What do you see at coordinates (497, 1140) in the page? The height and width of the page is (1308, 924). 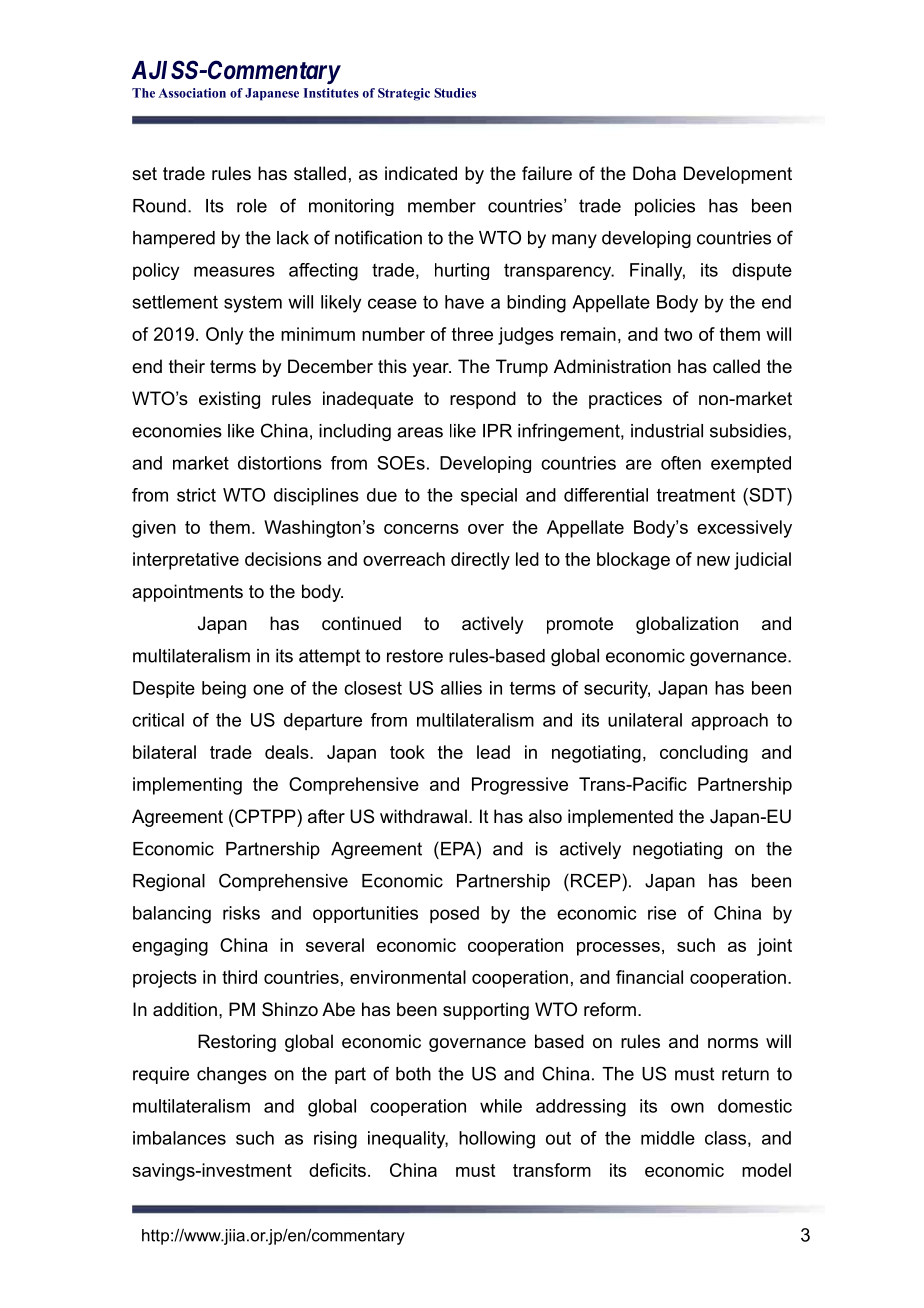 I see `hollowing` at bounding box center [497, 1140].
